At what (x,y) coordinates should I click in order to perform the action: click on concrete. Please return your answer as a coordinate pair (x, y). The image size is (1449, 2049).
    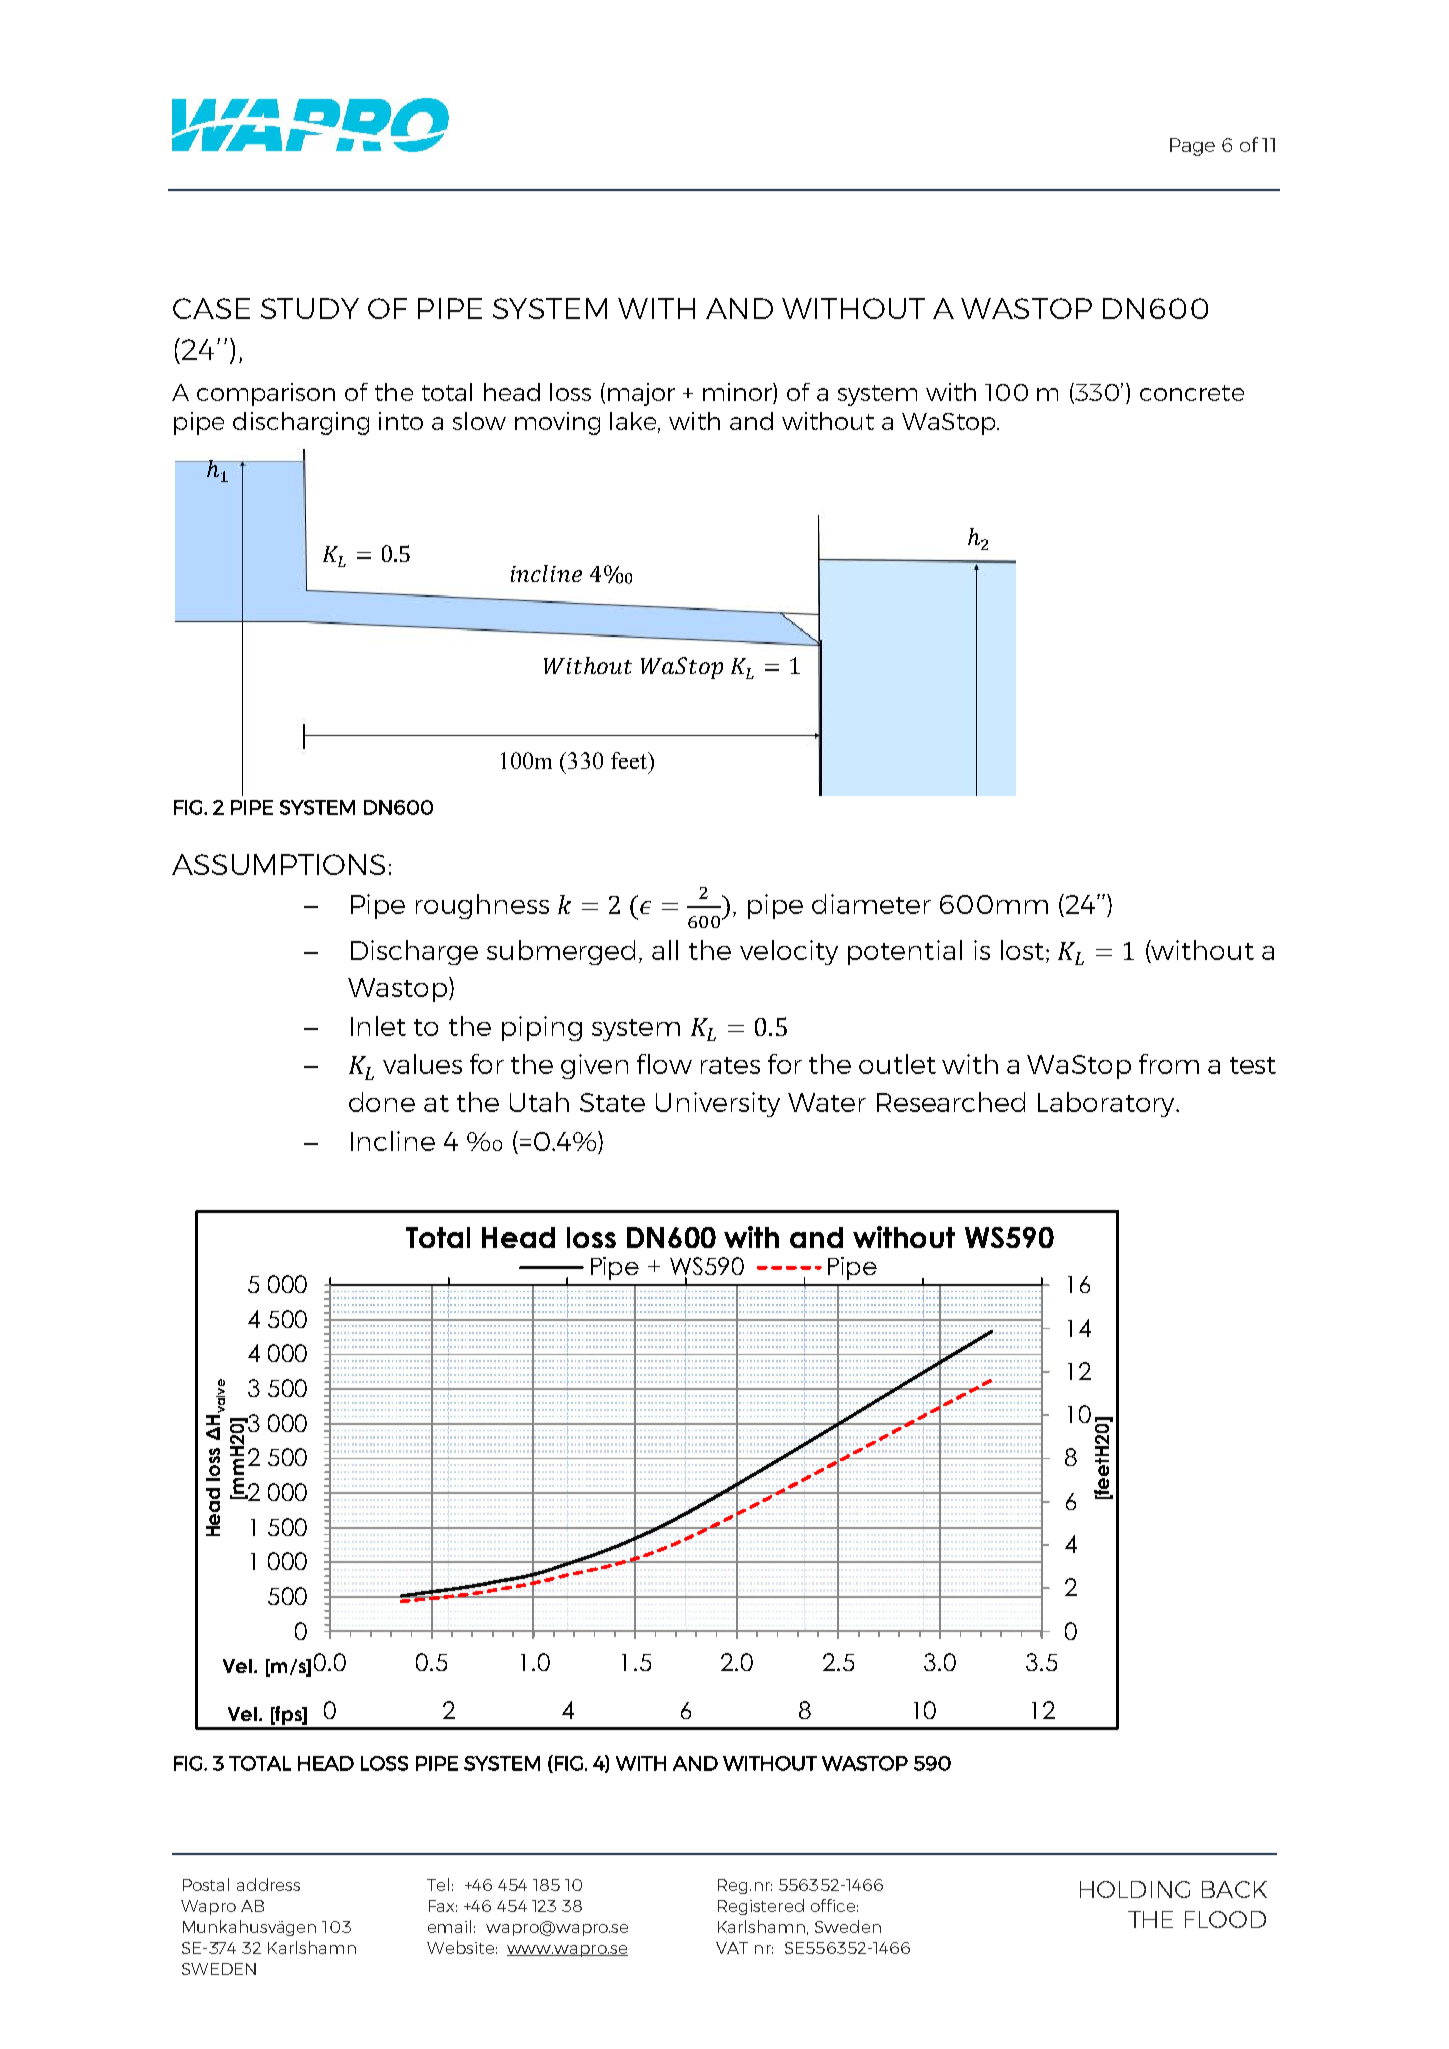
    Looking at the image, I should click on (1192, 393).
